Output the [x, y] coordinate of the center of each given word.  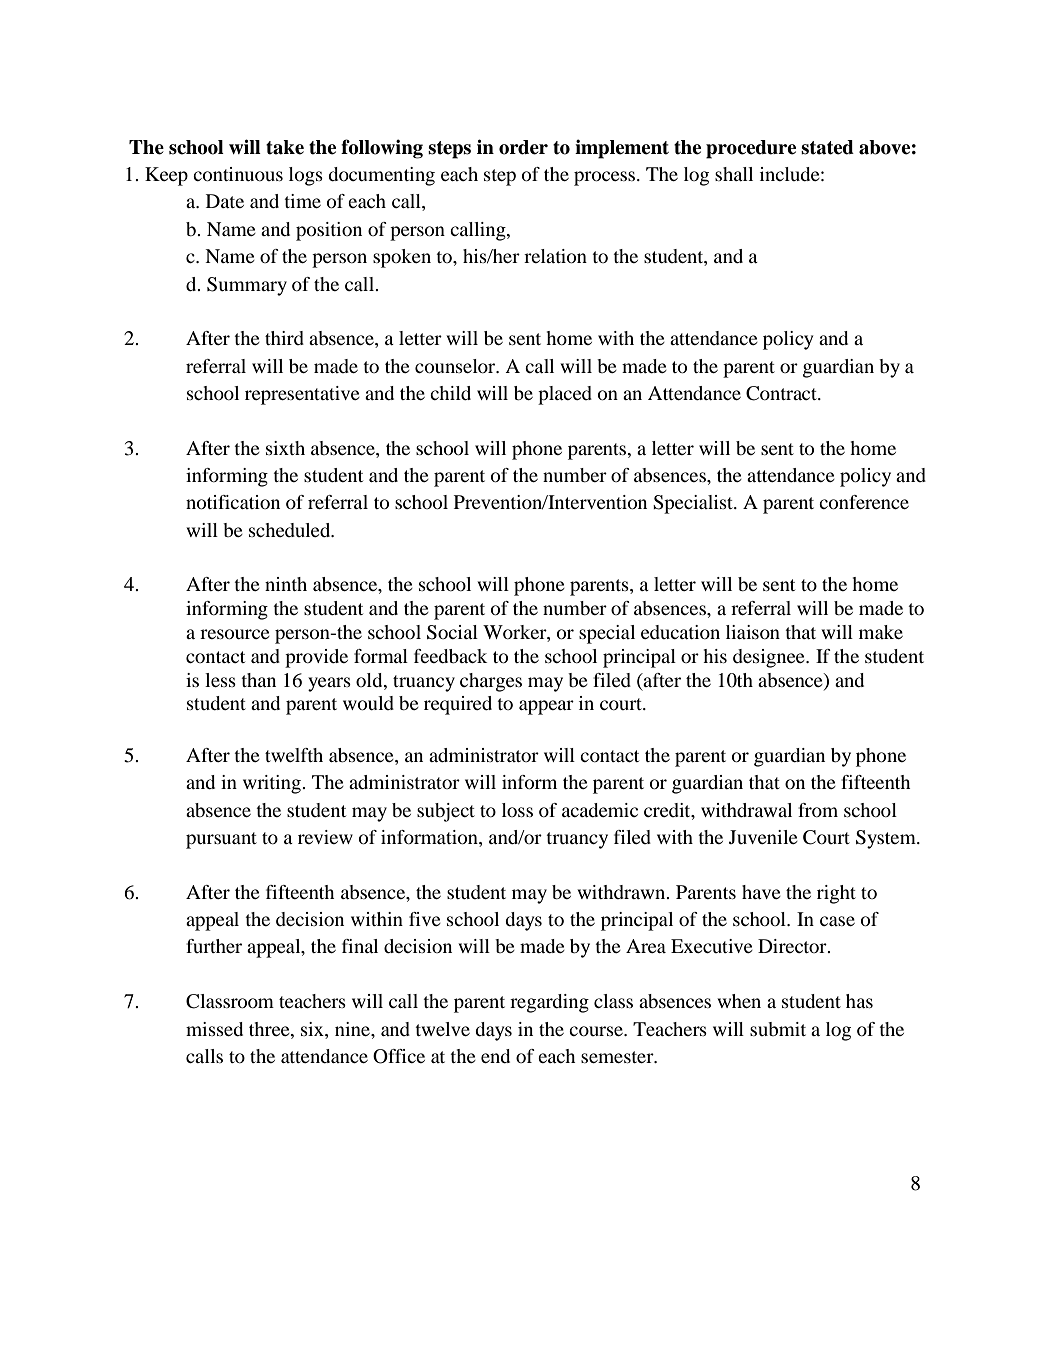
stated [827, 147]
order [523, 147]
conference [864, 502]
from [818, 810]
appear [546, 707]
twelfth [294, 755]
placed [565, 395]
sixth [285, 448]
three [270, 1029]
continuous [238, 174]
